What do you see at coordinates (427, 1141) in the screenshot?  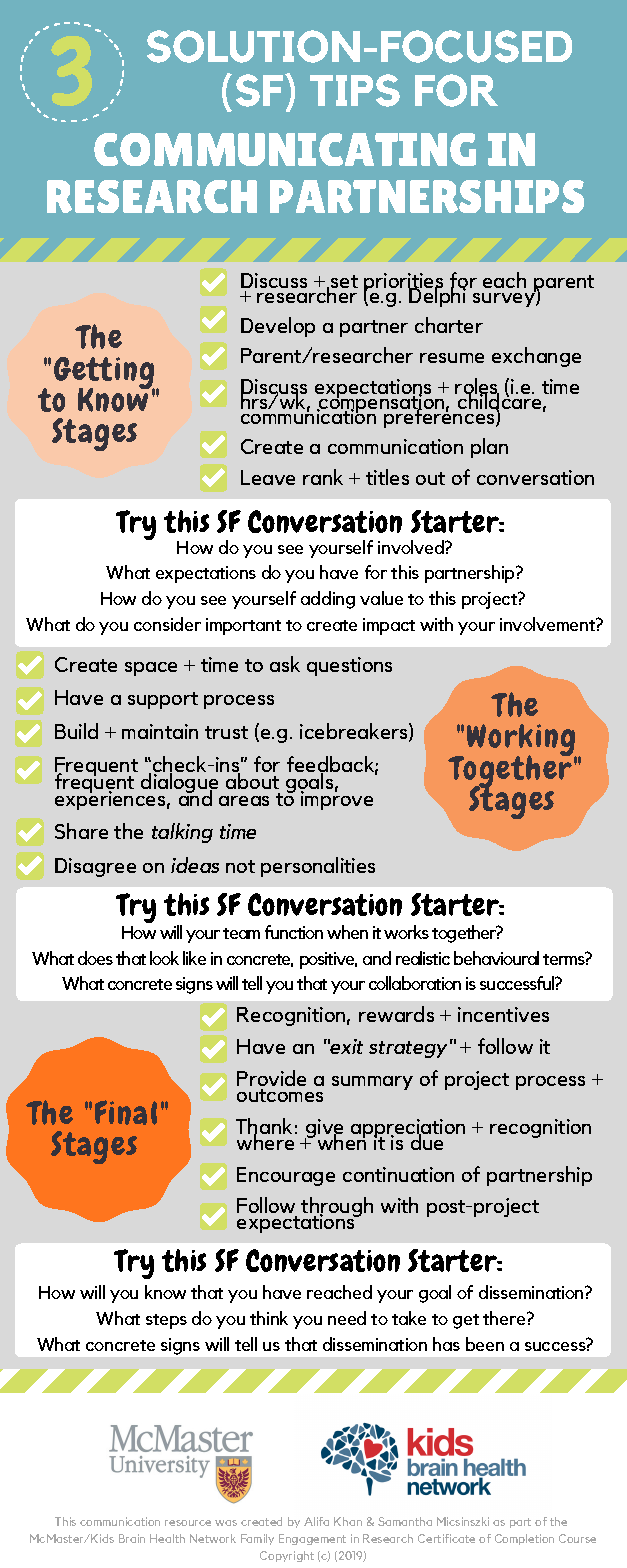 I see `due` at bounding box center [427, 1141].
